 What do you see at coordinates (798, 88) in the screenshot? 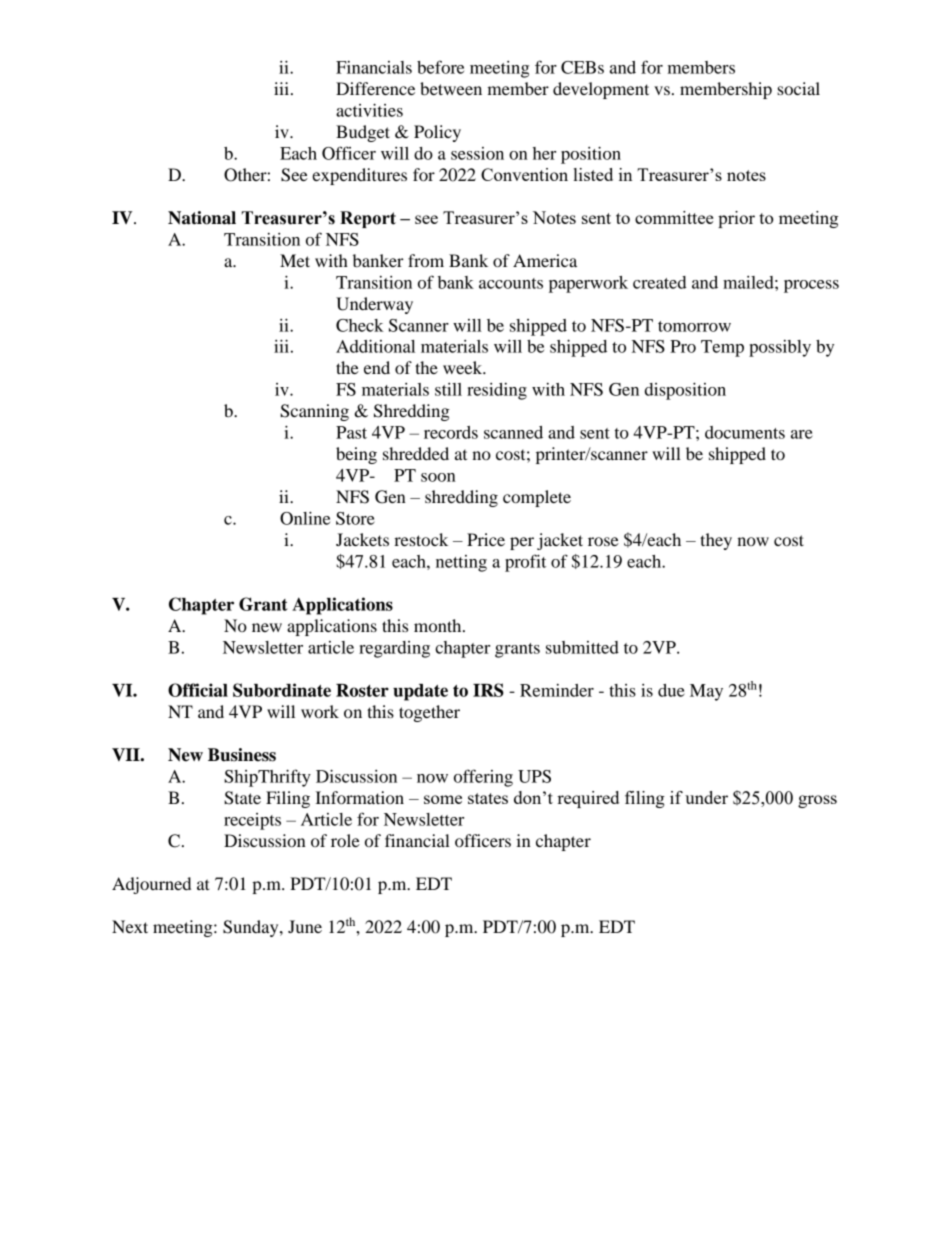
I see `social` at bounding box center [798, 88].
